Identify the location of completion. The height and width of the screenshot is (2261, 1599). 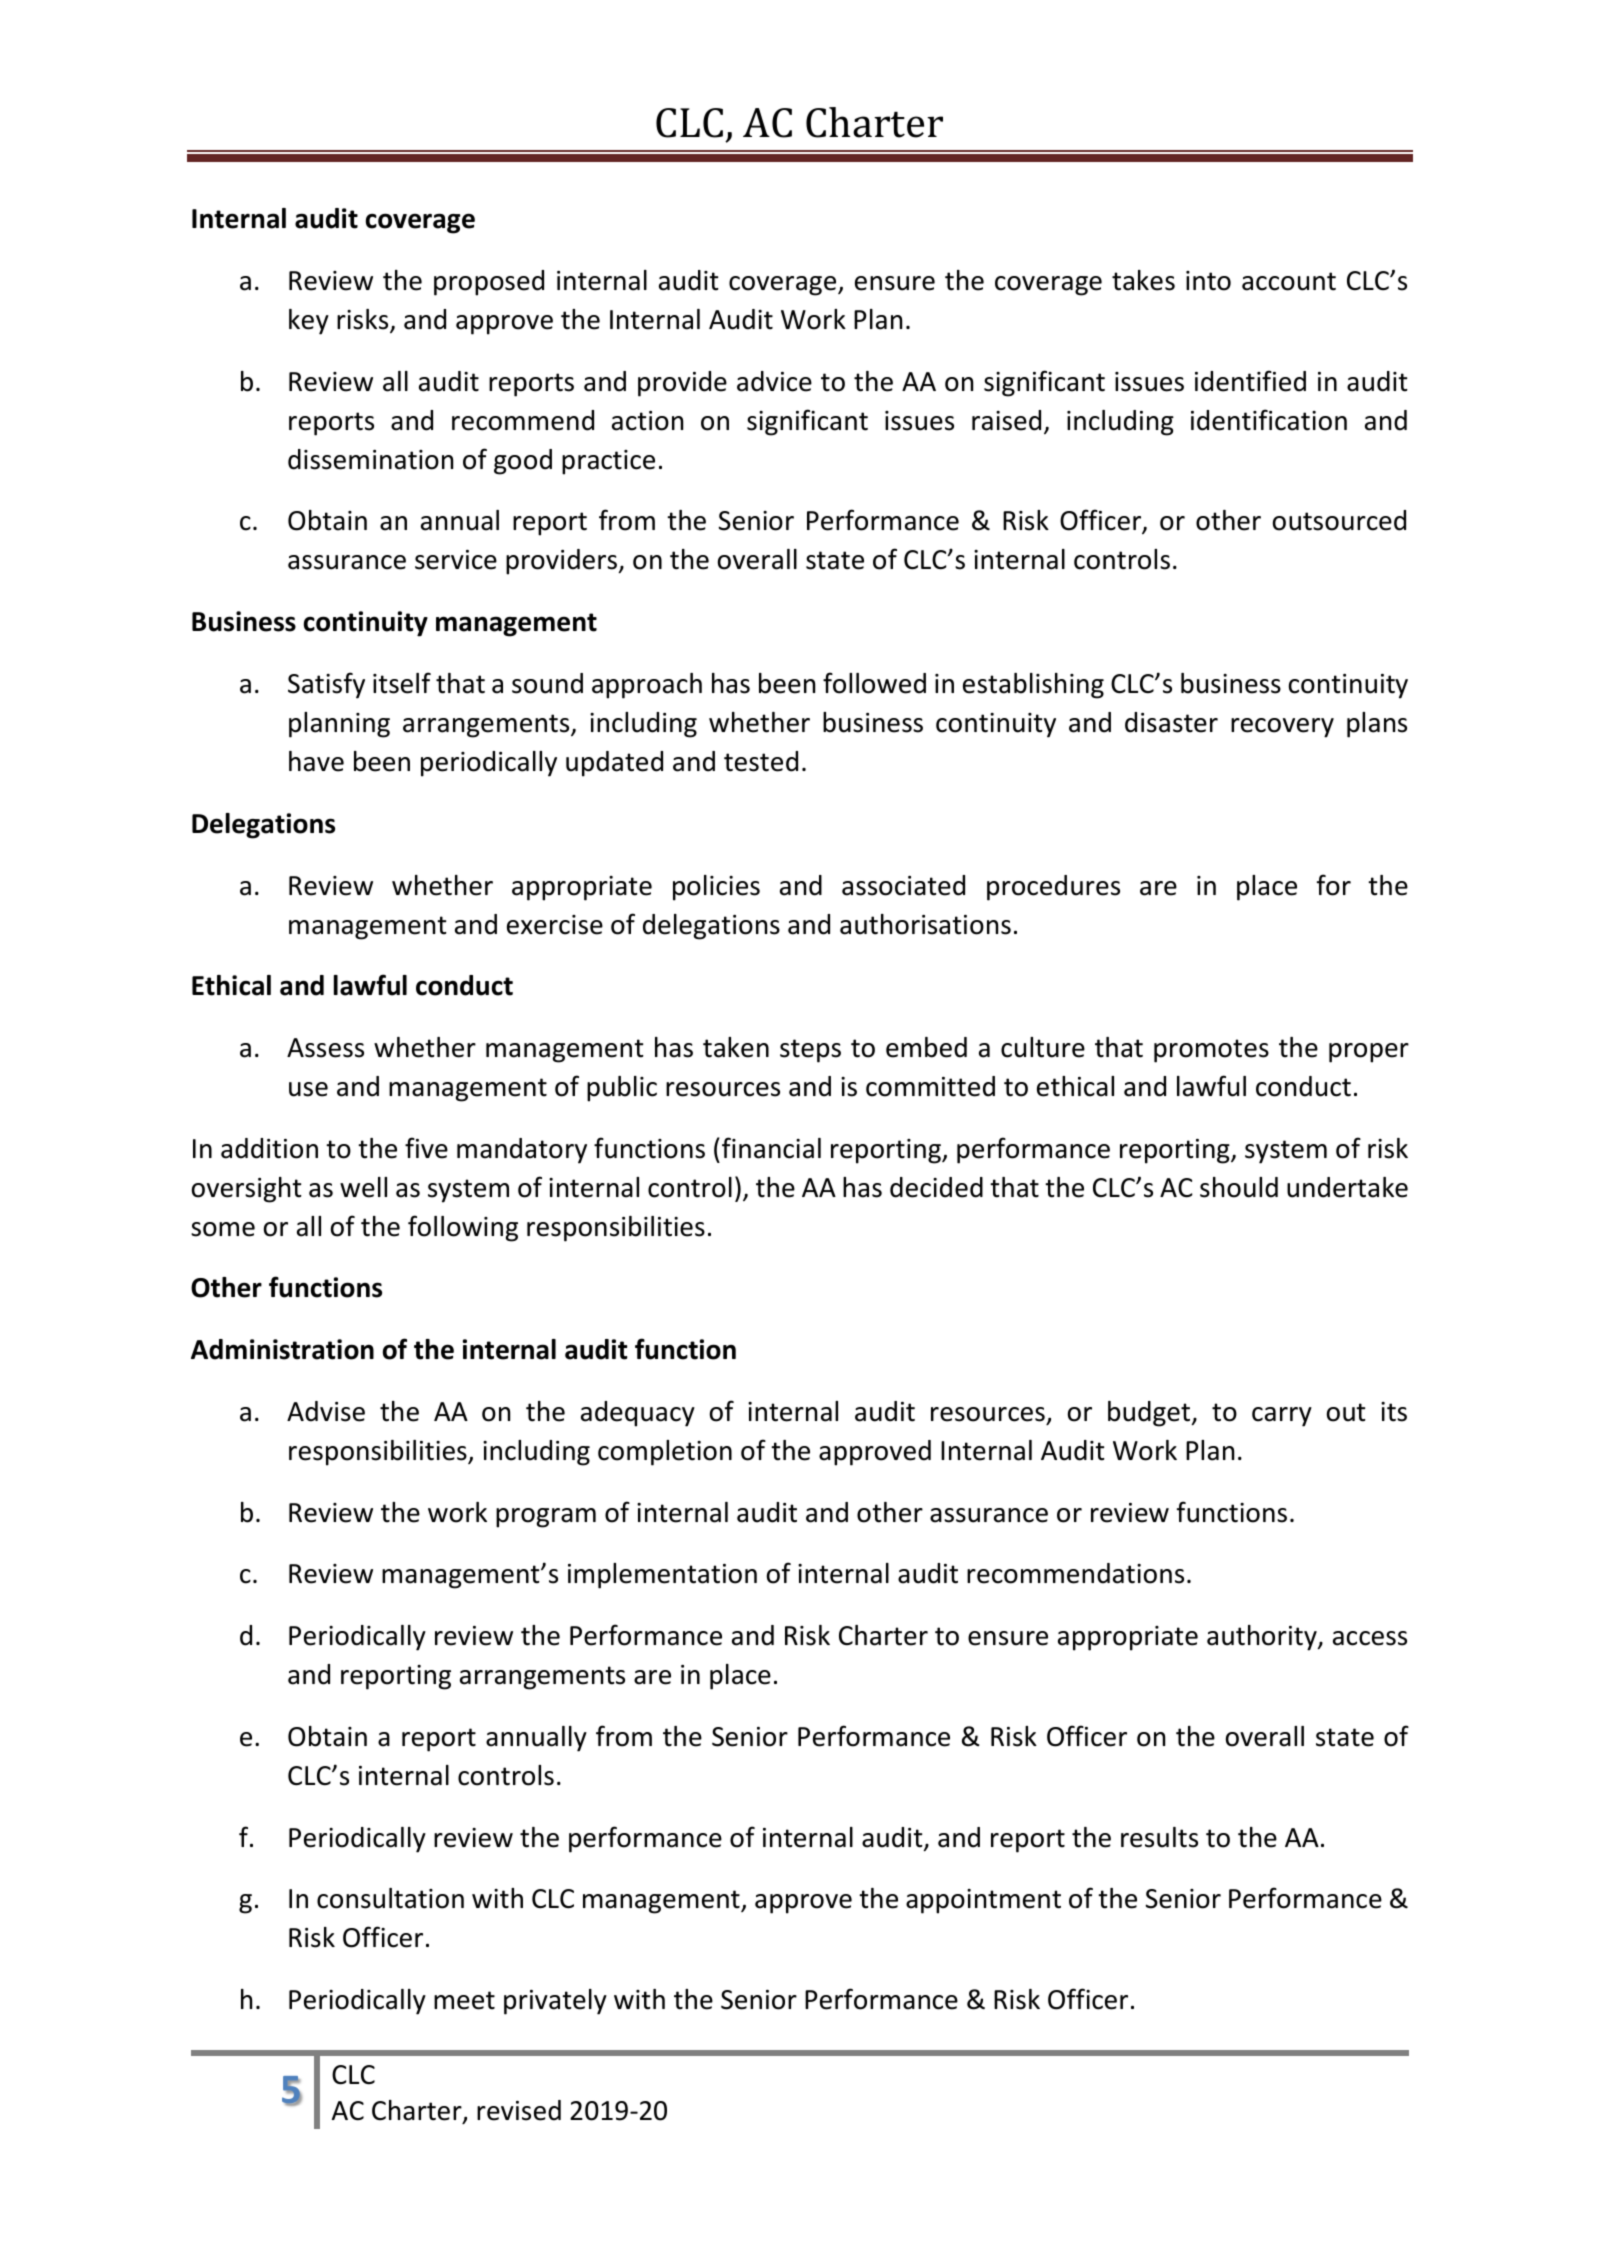
(665, 1453).
